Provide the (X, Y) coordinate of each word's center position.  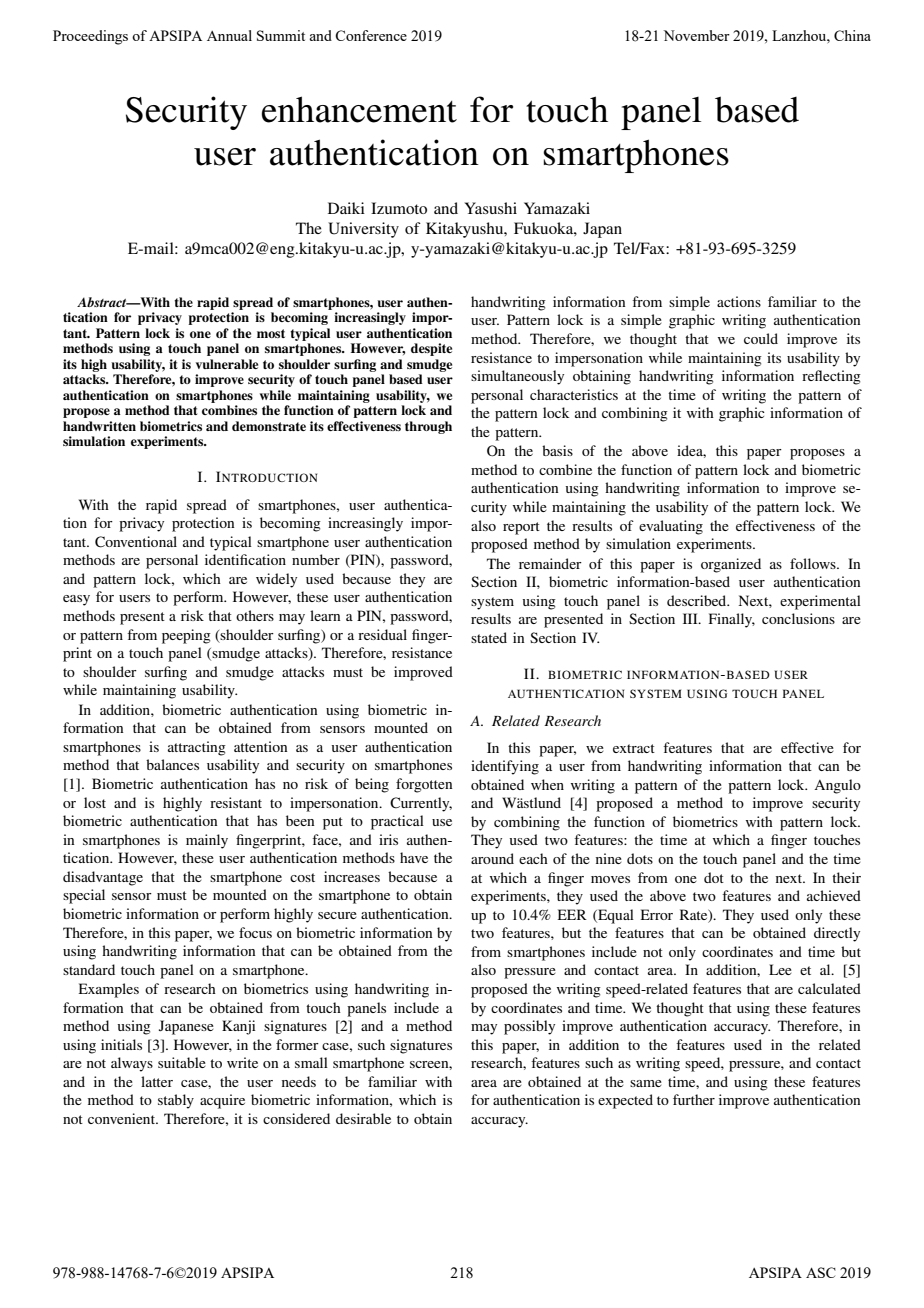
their (846, 877)
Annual (229, 35)
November (696, 35)
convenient (123, 1118)
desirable (363, 1118)
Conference (371, 35)
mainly (207, 841)
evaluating (671, 527)
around (492, 858)
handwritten (99, 426)
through (428, 427)
